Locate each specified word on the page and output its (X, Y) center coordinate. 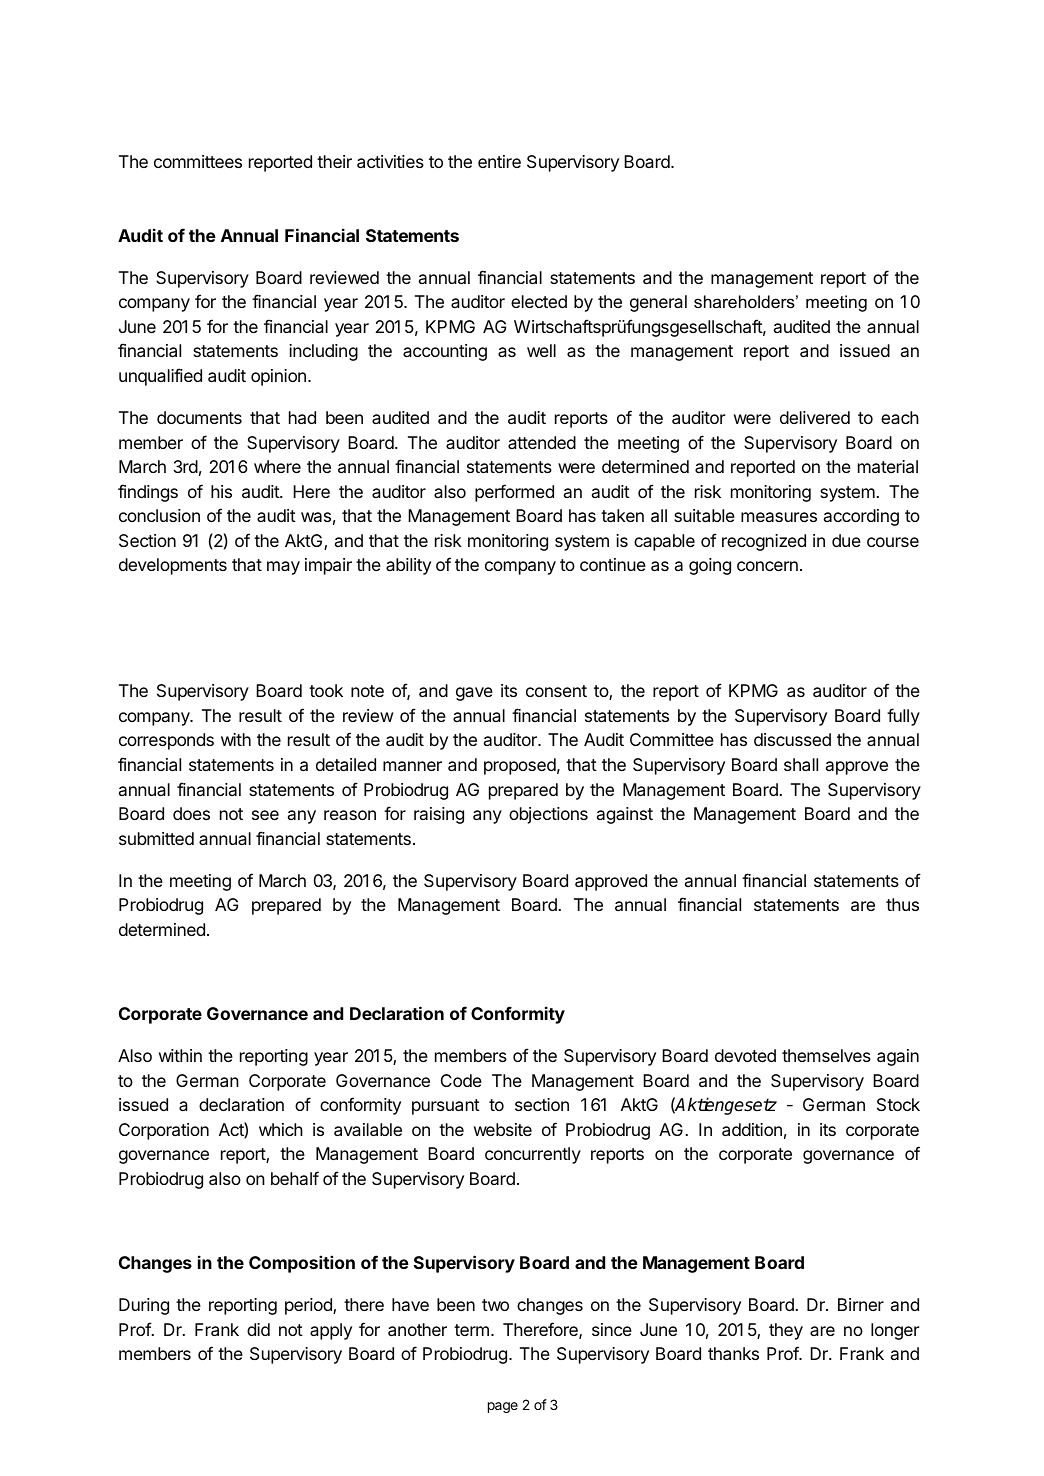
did (258, 1329)
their (334, 161)
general (658, 303)
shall (801, 764)
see (265, 815)
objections (548, 815)
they (786, 1331)
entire (499, 161)
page (503, 1407)
